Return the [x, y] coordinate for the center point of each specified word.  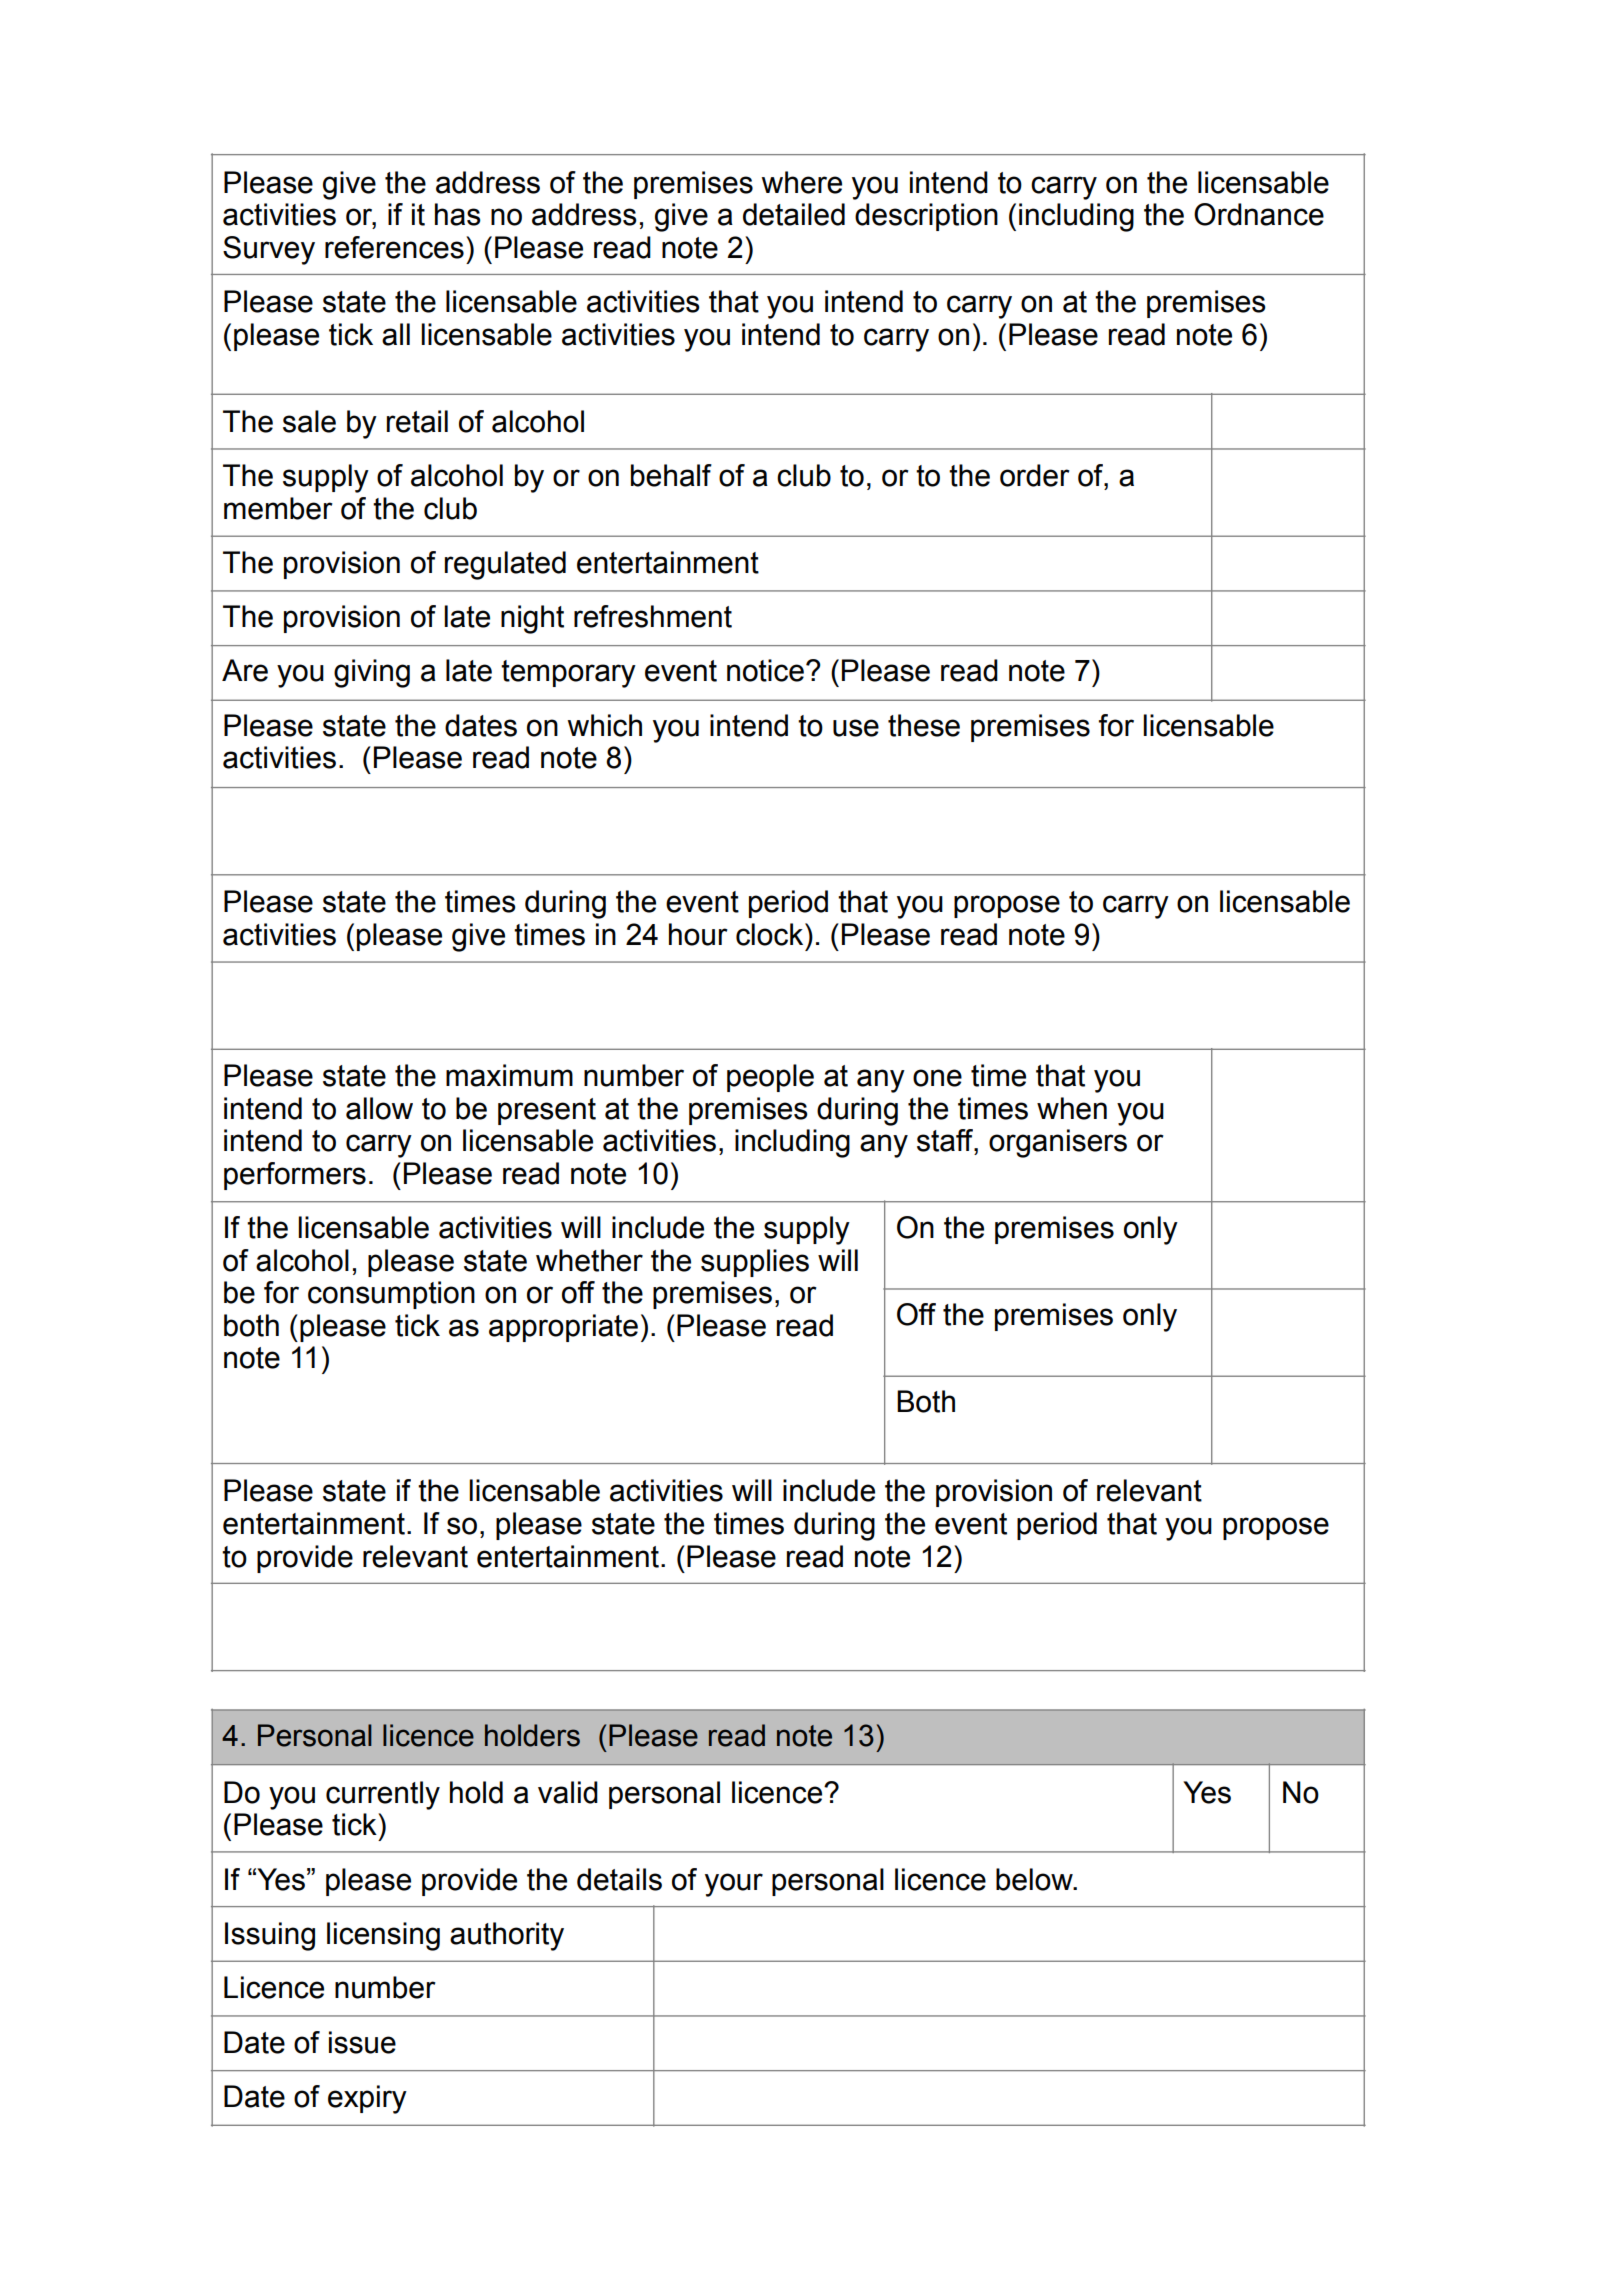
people [770, 1078]
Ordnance [1259, 214]
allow [379, 1108]
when [1072, 1108]
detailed [794, 214]
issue [362, 2042]
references [394, 247]
